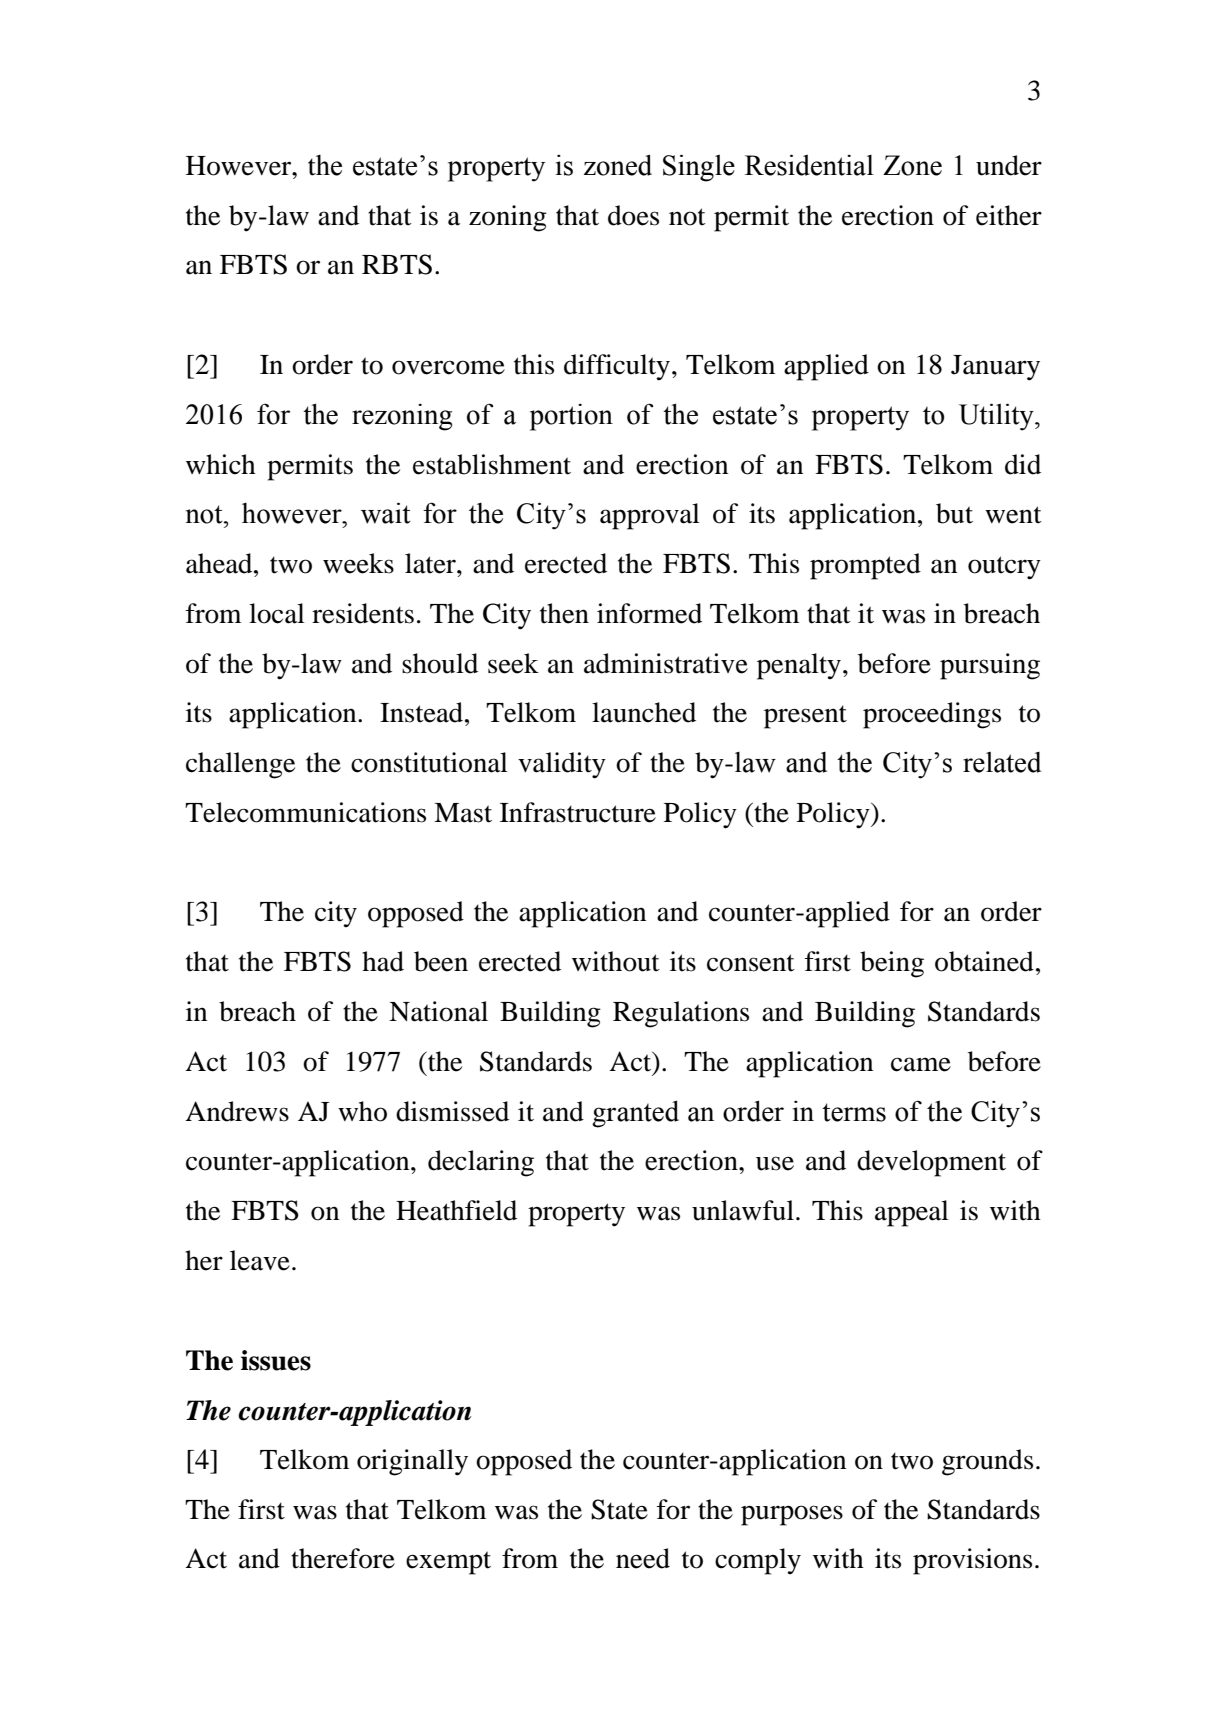  I want to click on Regulations, so click(681, 1014).
